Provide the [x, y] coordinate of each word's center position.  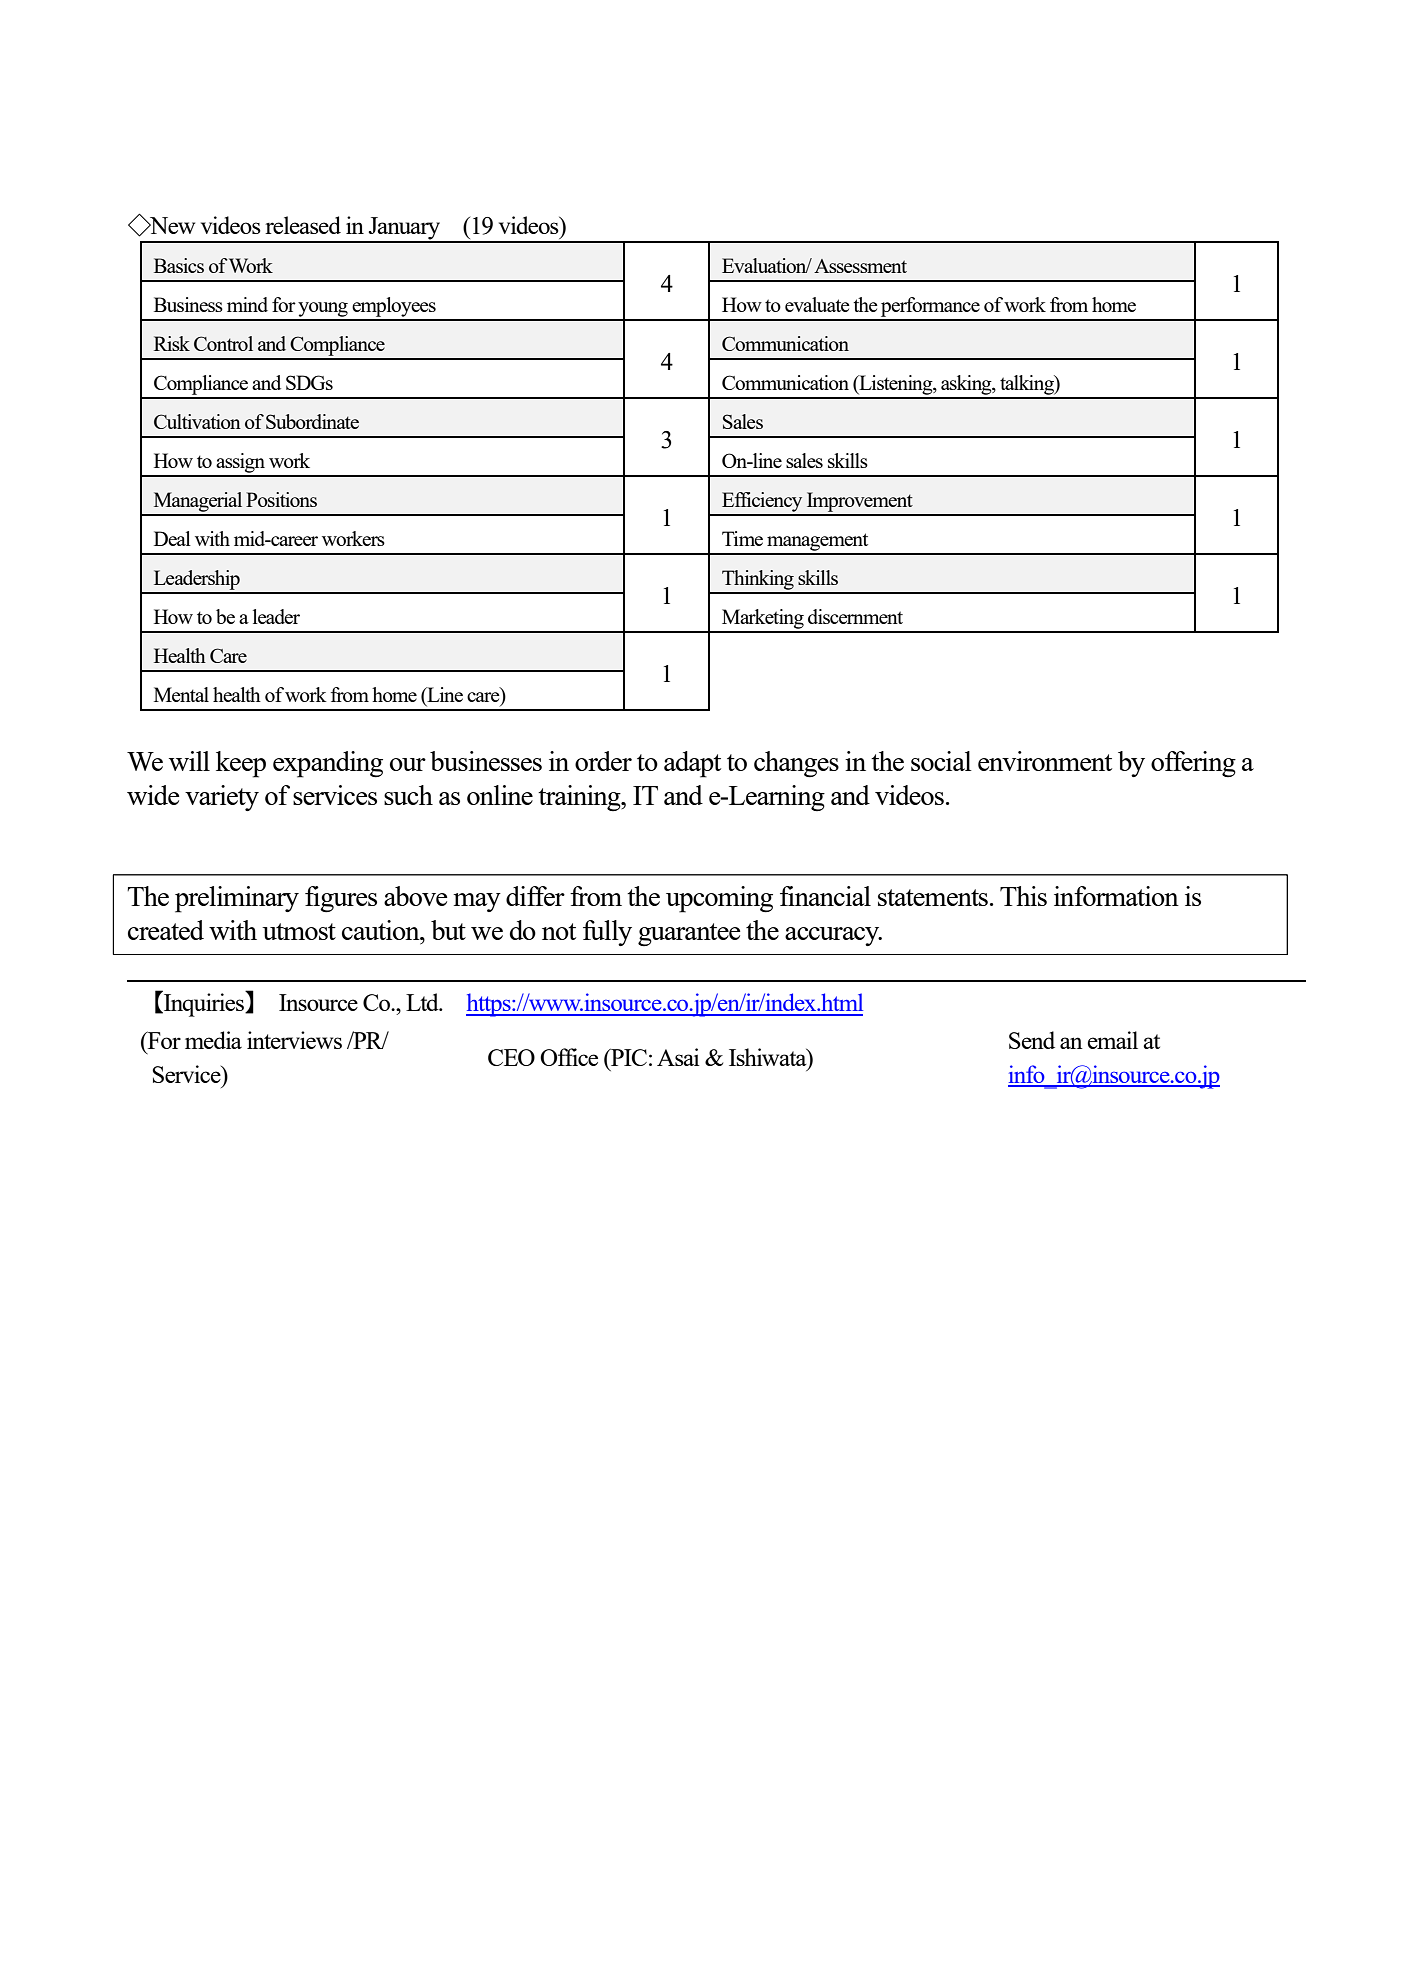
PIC [628, 1057]
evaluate [817, 304]
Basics [179, 265]
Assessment [860, 266]
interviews [294, 1040]
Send [1032, 1040]
